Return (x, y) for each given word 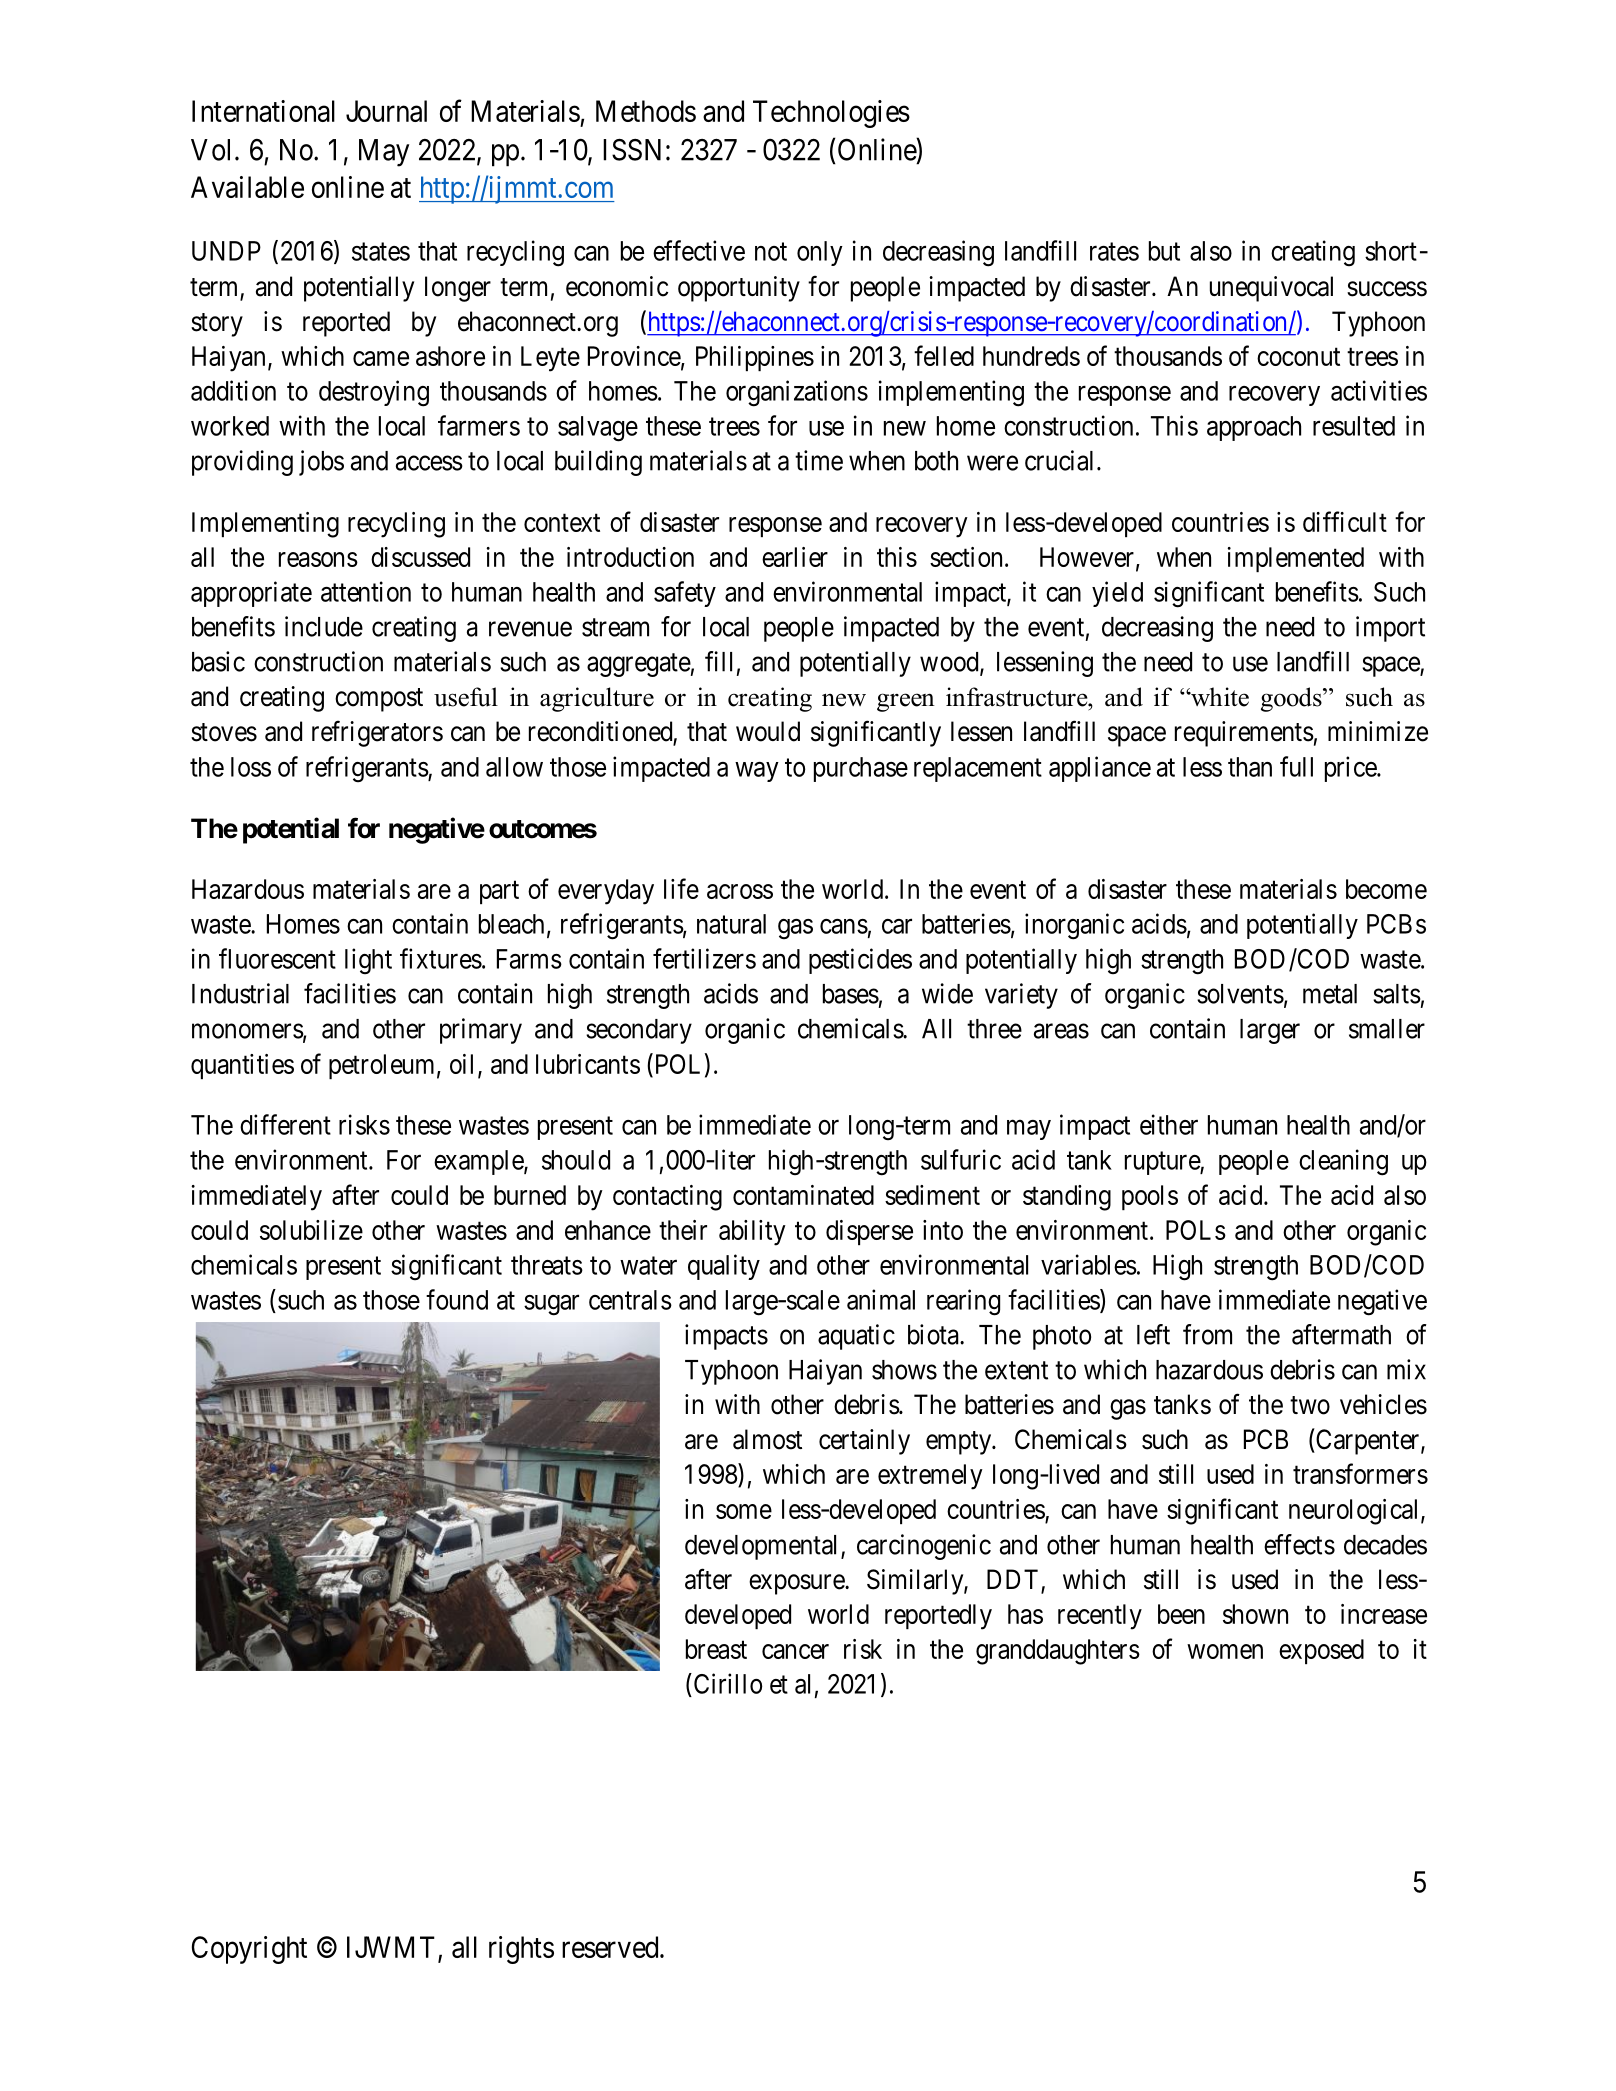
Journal (386, 111)
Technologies (831, 114)
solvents (1240, 994)
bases (851, 994)
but (1164, 251)
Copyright (249, 1950)
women (1225, 1651)
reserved (611, 1947)
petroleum (381, 1066)
